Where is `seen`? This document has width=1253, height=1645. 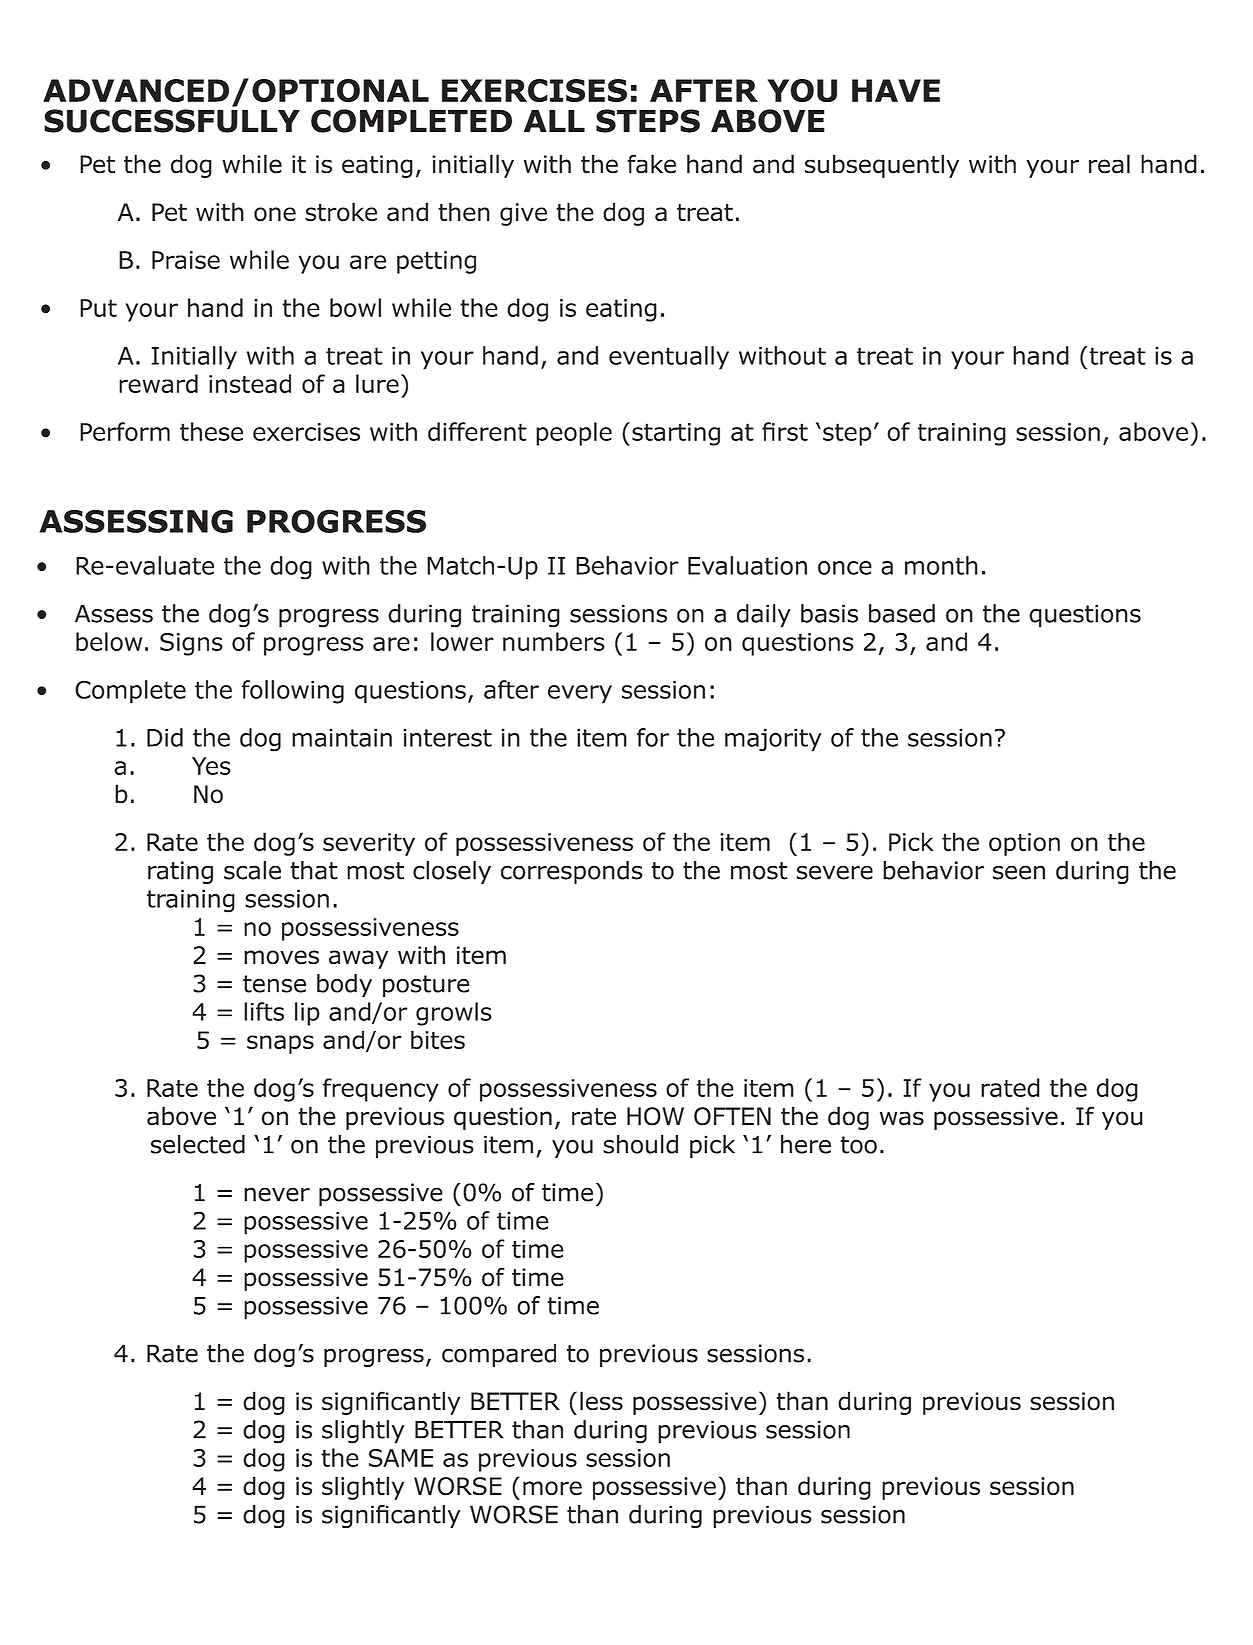
seen is located at coordinates (1019, 872).
